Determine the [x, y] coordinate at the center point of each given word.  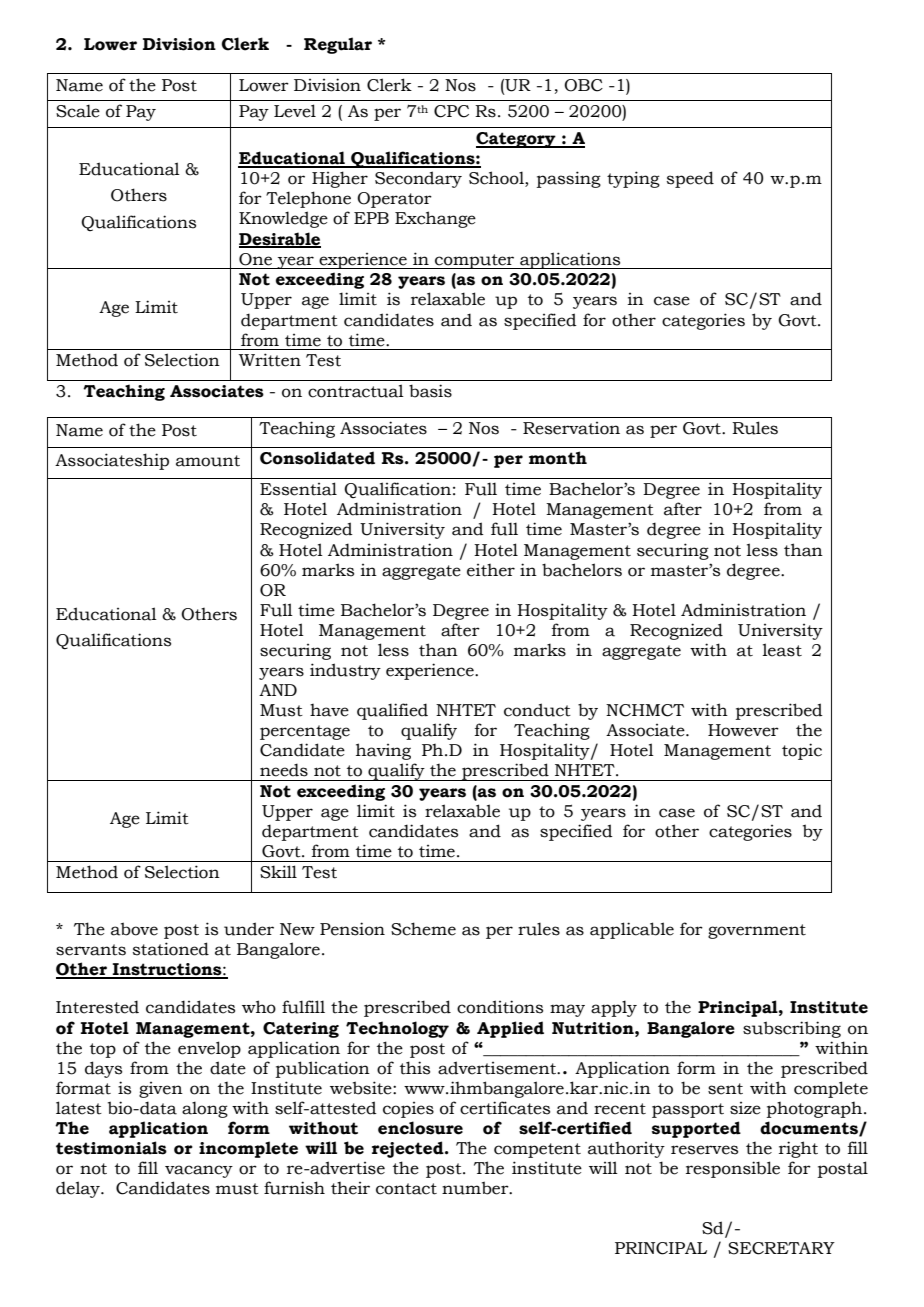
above [134, 929]
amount [208, 461]
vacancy [199, 1171]
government [757, 931]
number [476, 1188]
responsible [733, 1169]
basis [430, 391]
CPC [451, 111]
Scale [78, 111]
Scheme [423, 929]
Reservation [571, 428]
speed [690, 179]
